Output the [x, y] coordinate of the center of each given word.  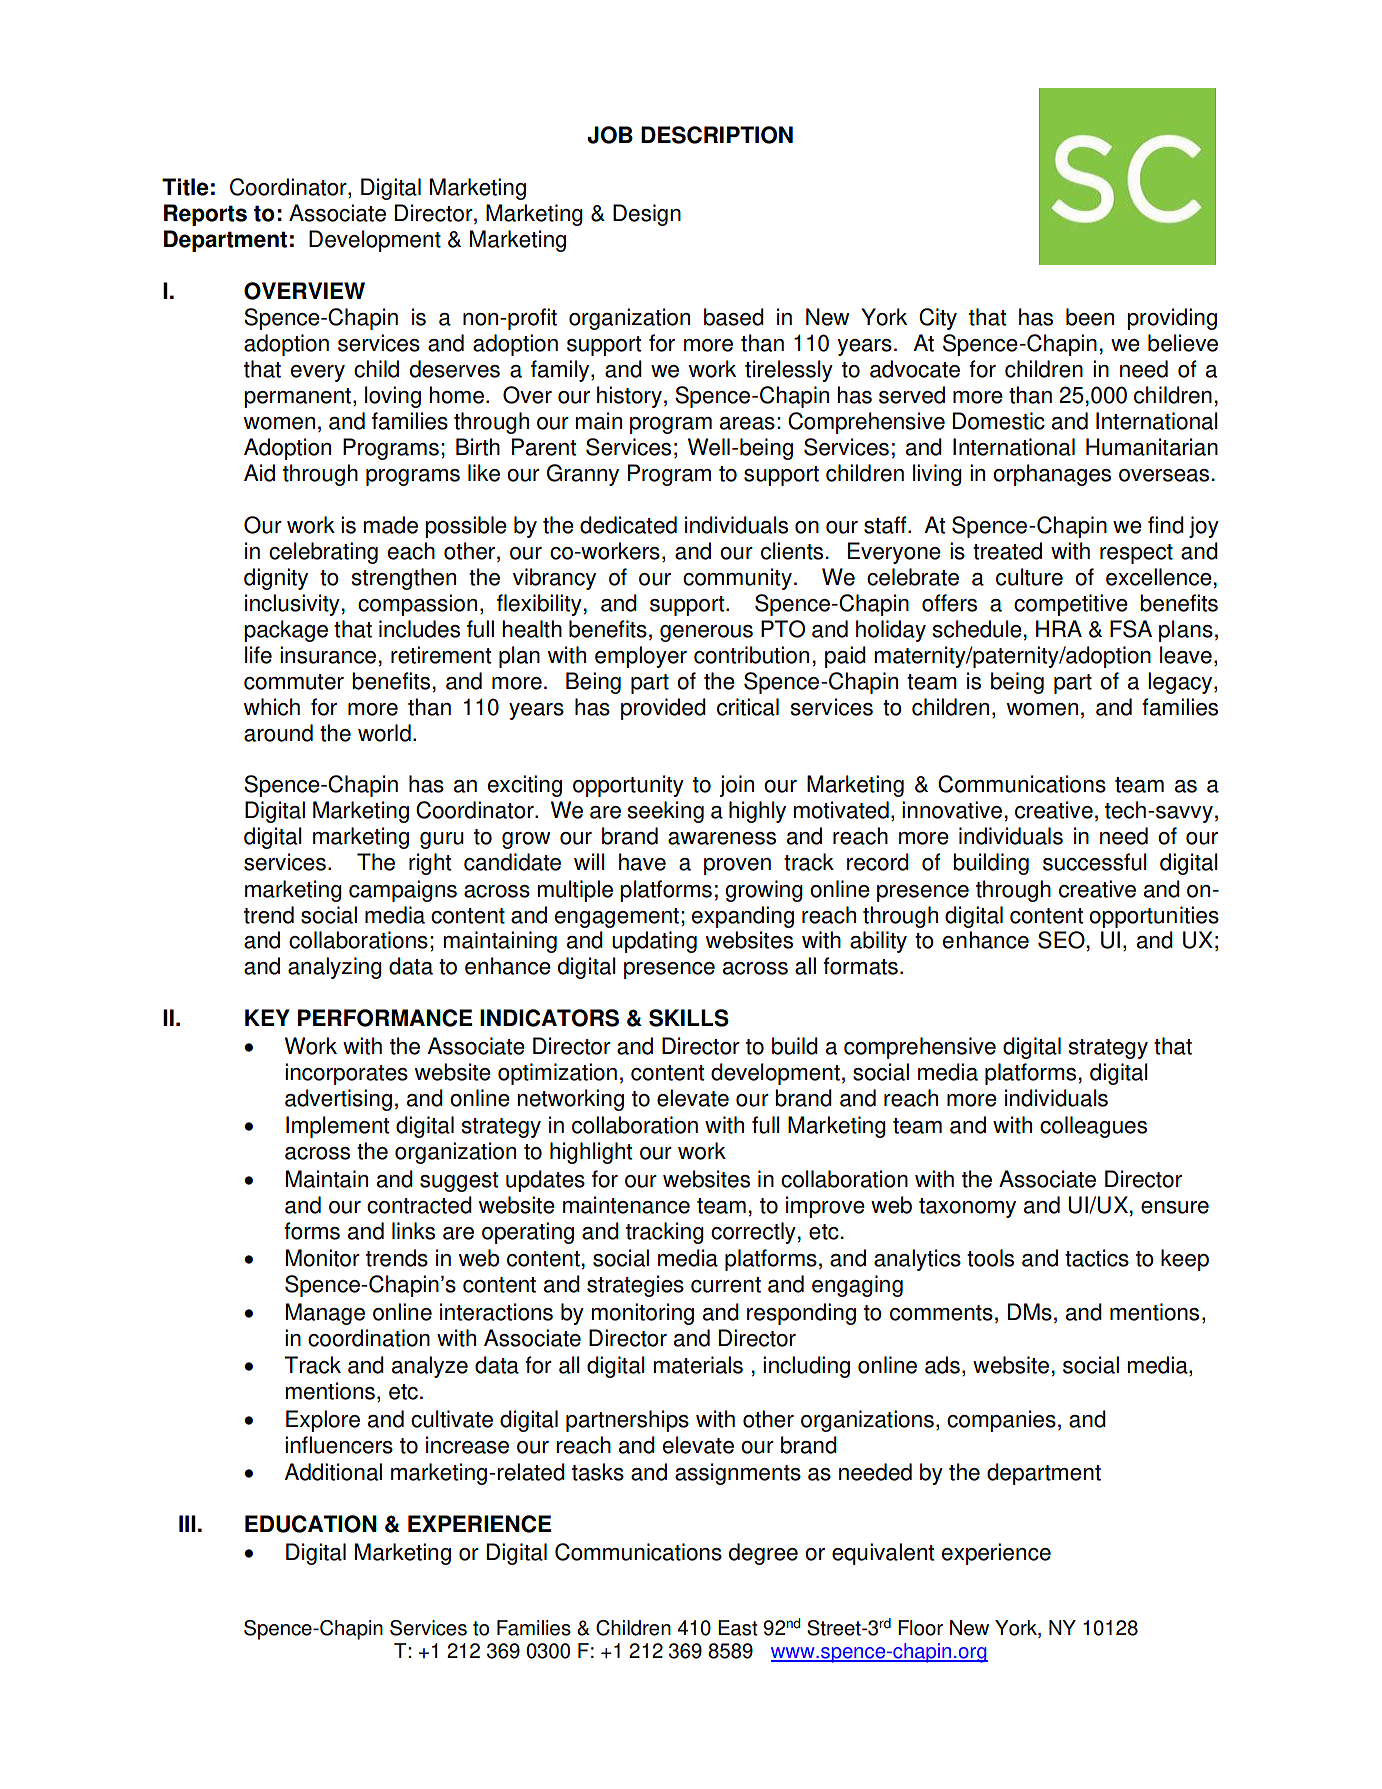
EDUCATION [311, 1524]
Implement [337, 1127]
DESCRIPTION [717, 135]
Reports [205, 215]
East [738, 1628]
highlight [591, 1153]
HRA [1059, 628]
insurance [328, 655]
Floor [920, 1628]
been [1090, 317]
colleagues [1093, 1127]
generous [706, 633]
